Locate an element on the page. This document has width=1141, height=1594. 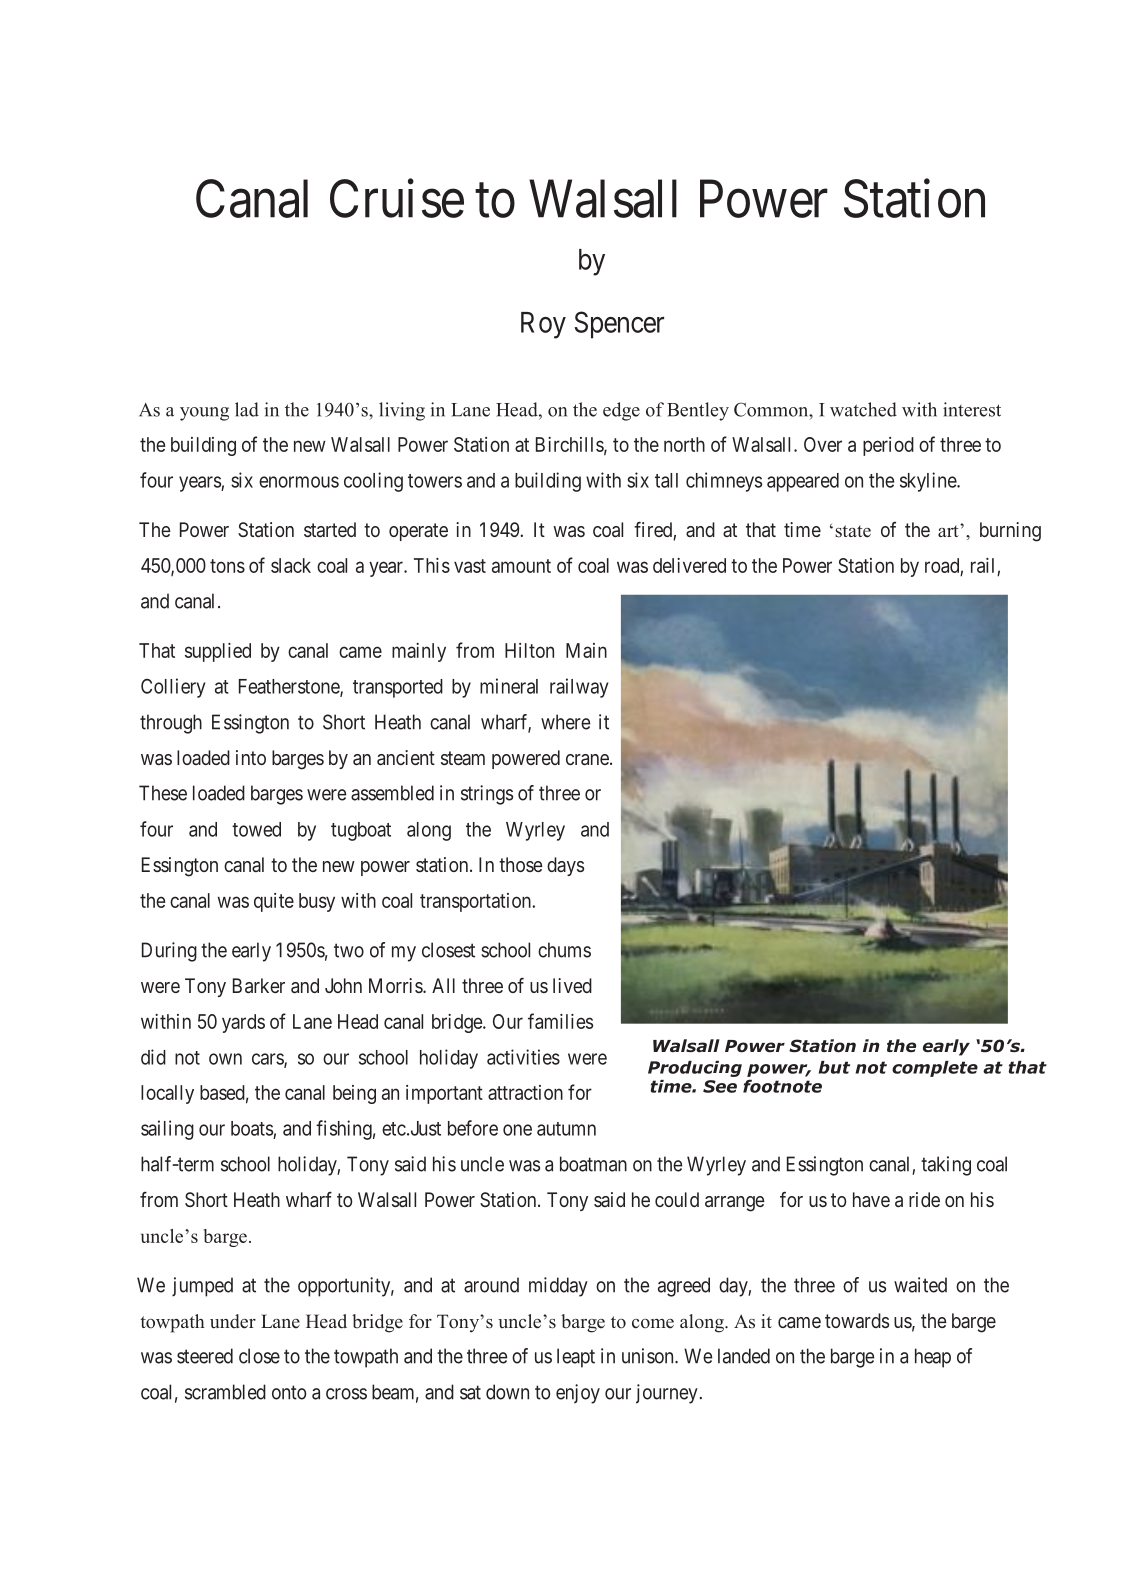
steered is located at coordinates (205, 1356).
